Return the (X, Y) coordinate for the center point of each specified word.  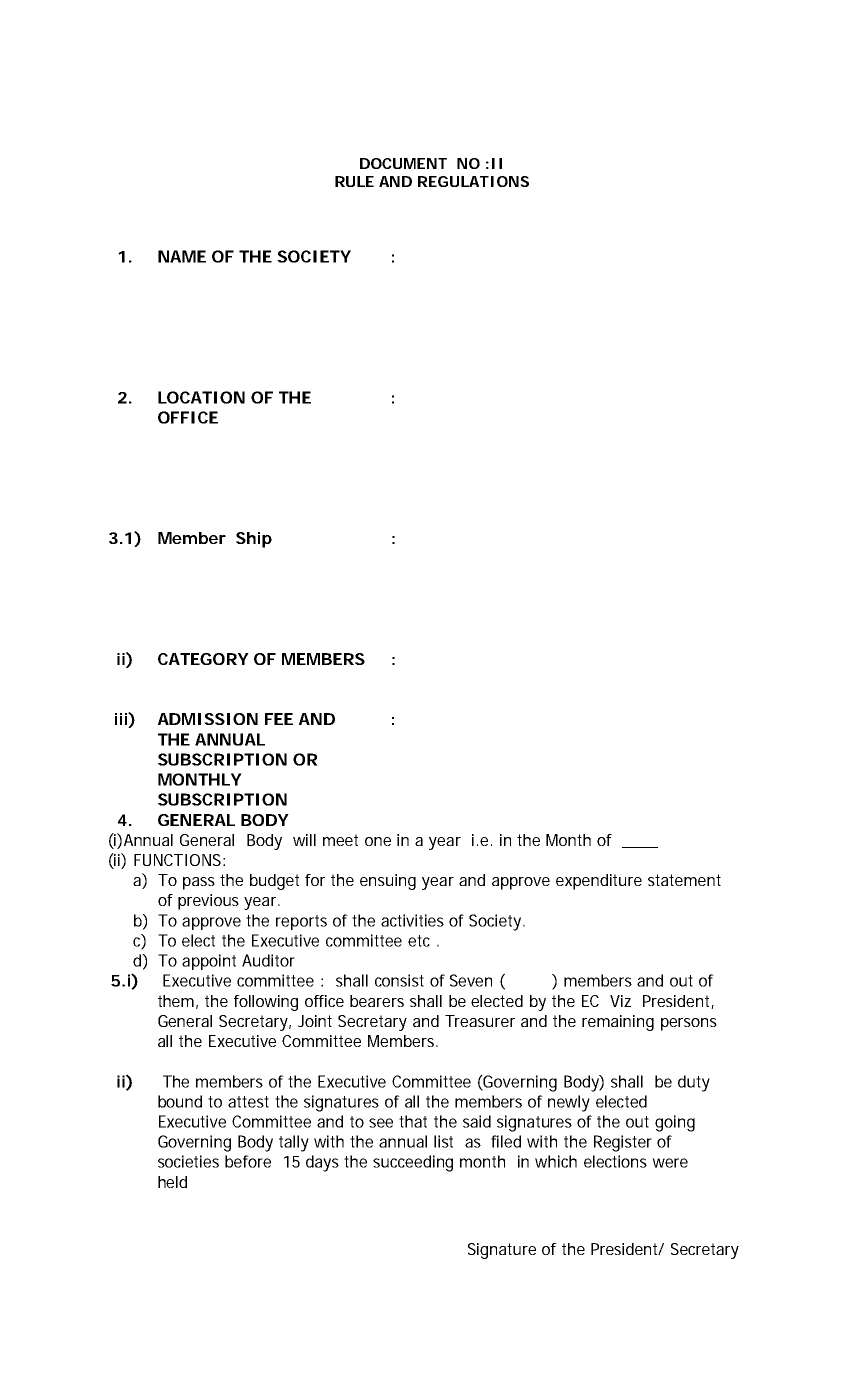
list (443, 1141)
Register (623, 1143)
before (248, 1161)
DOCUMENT (403, 163)
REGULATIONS (473, 181)
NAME (182, 256)
